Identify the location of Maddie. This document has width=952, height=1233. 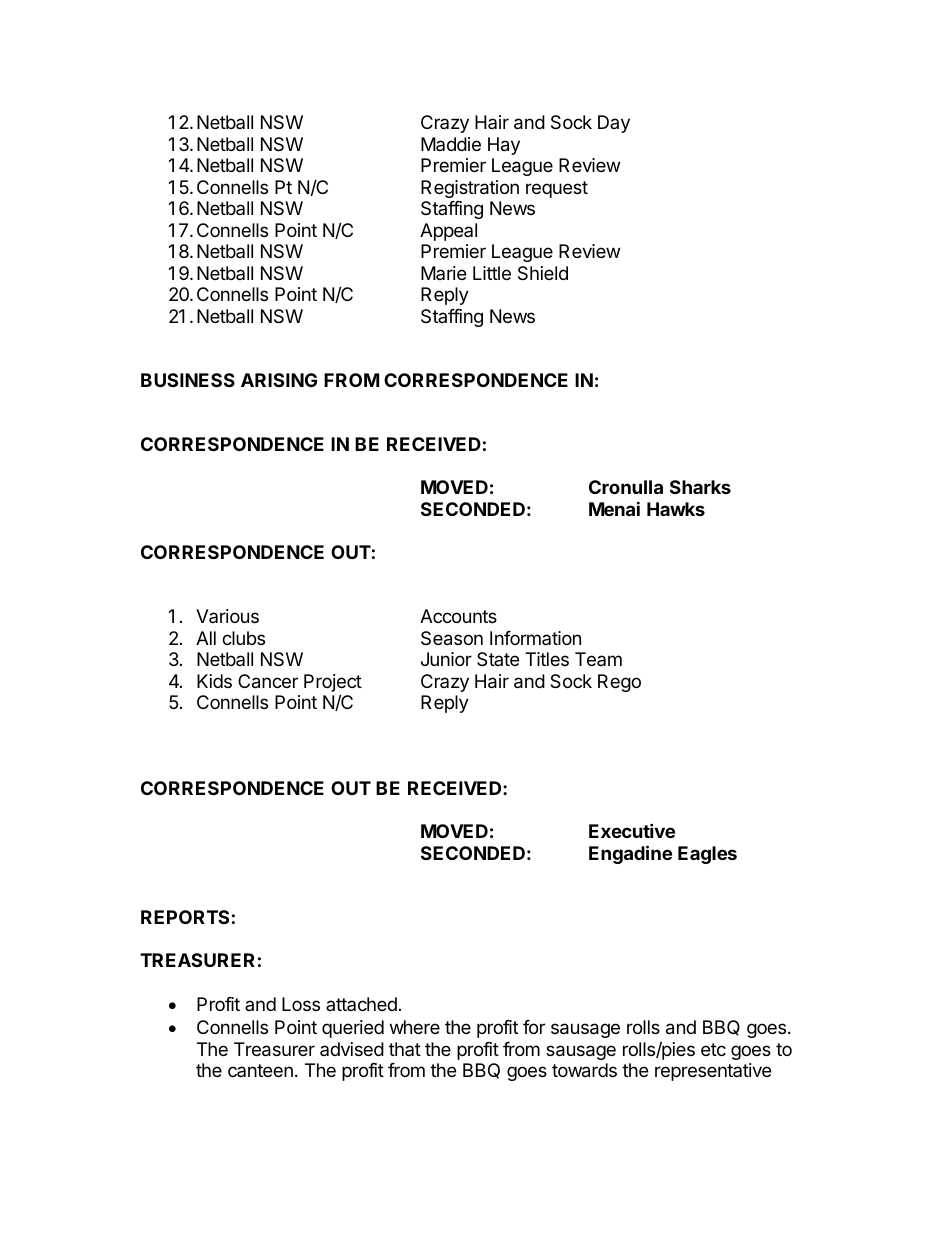
(451, 144).
